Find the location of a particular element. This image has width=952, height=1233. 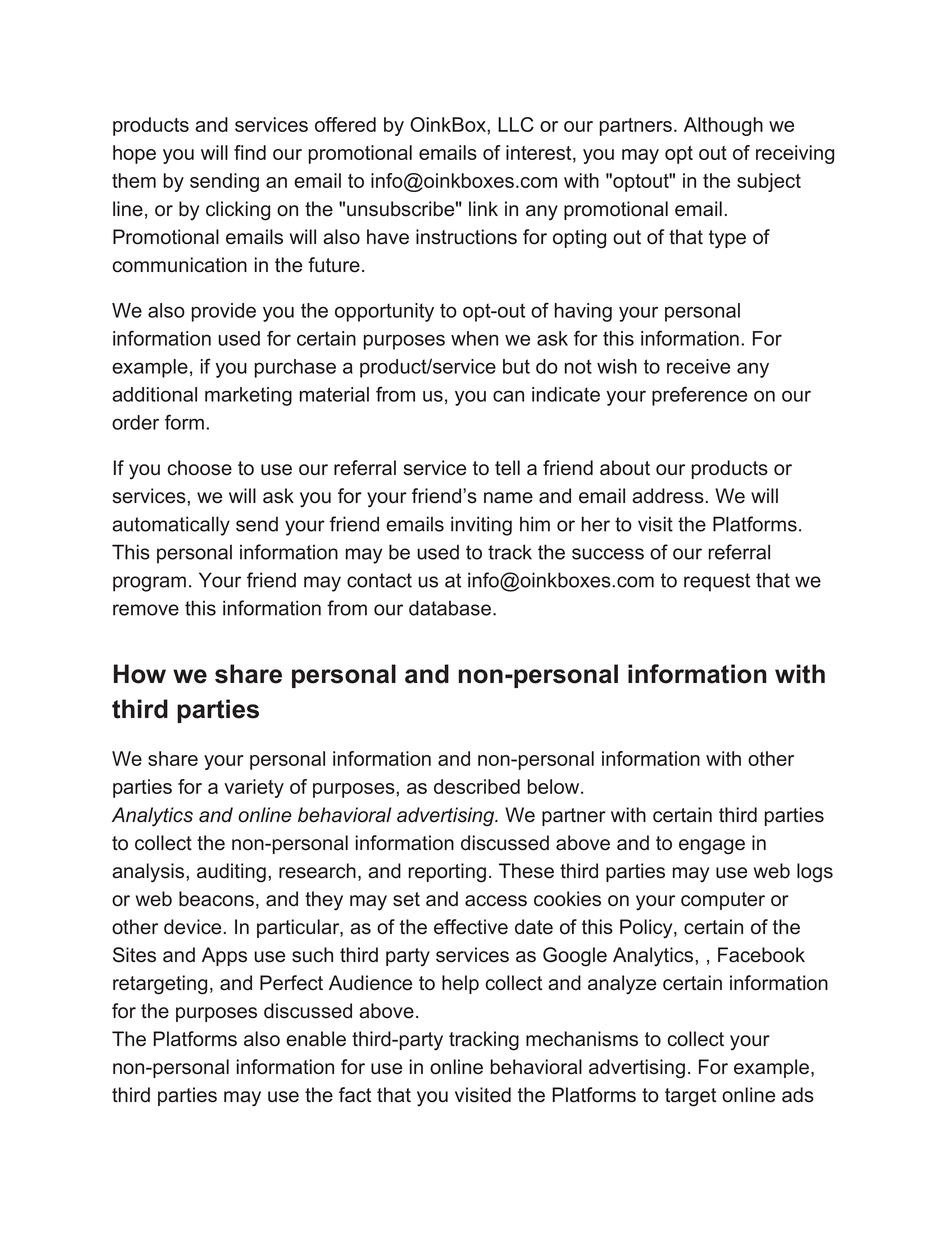

provide is located at coordinates (224, 312).
